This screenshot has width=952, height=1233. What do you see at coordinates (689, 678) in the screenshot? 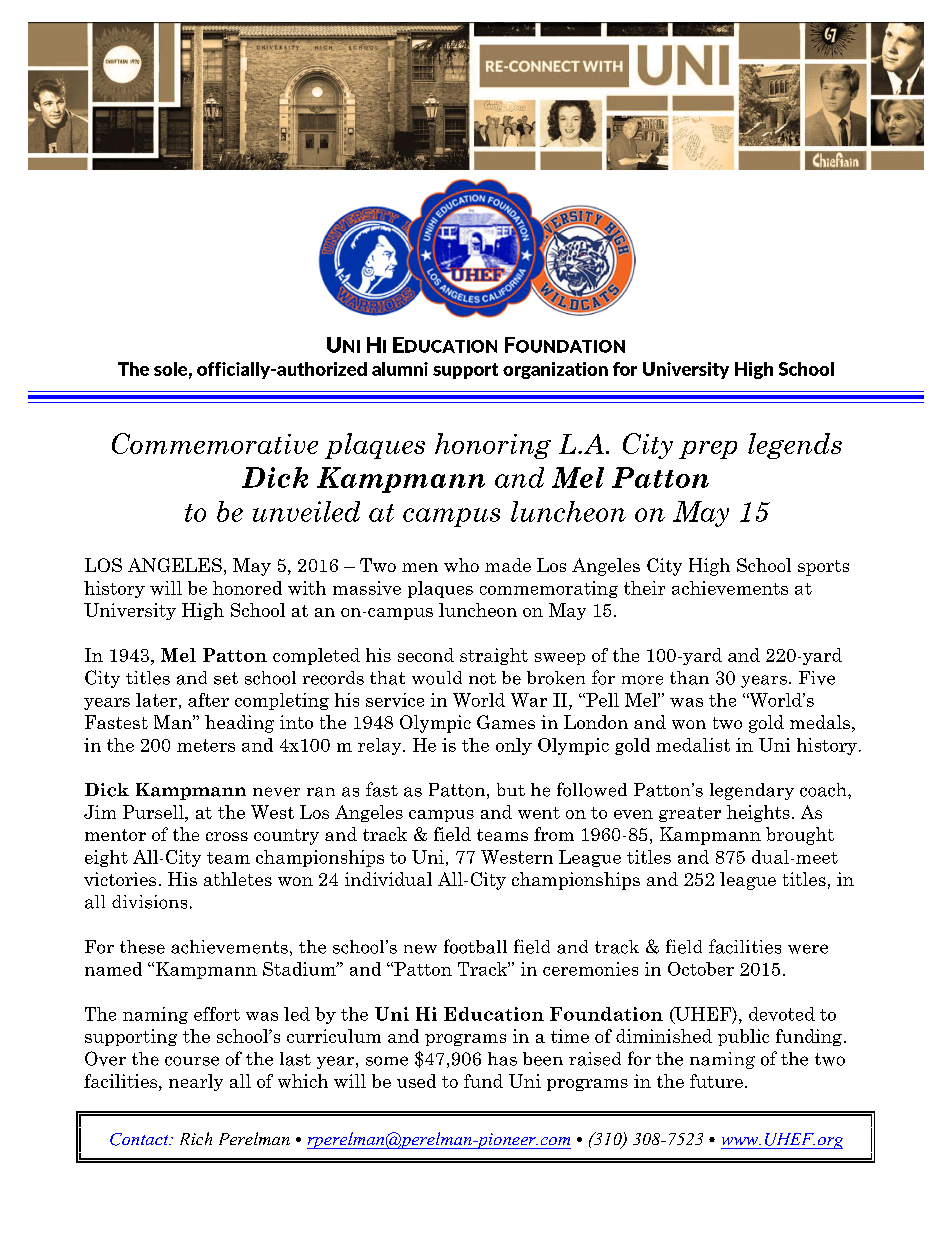
I see `than` at bounding box center [689, 678].
